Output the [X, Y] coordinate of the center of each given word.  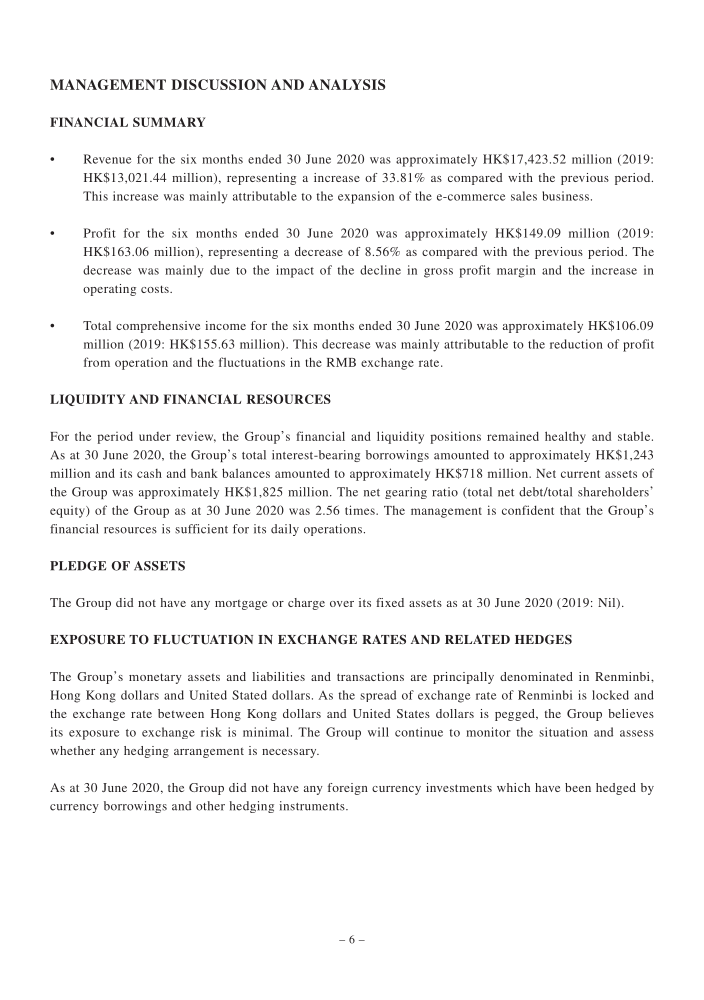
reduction [576, 344]
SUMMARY [169, 122]
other [210, 806]
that [570, 510]
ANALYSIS [347, 84]
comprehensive [158, 327]
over [342, 604]
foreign [348, 789]
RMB [341, 362]
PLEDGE [78, 566]
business [565, 196]
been [578, 787]
